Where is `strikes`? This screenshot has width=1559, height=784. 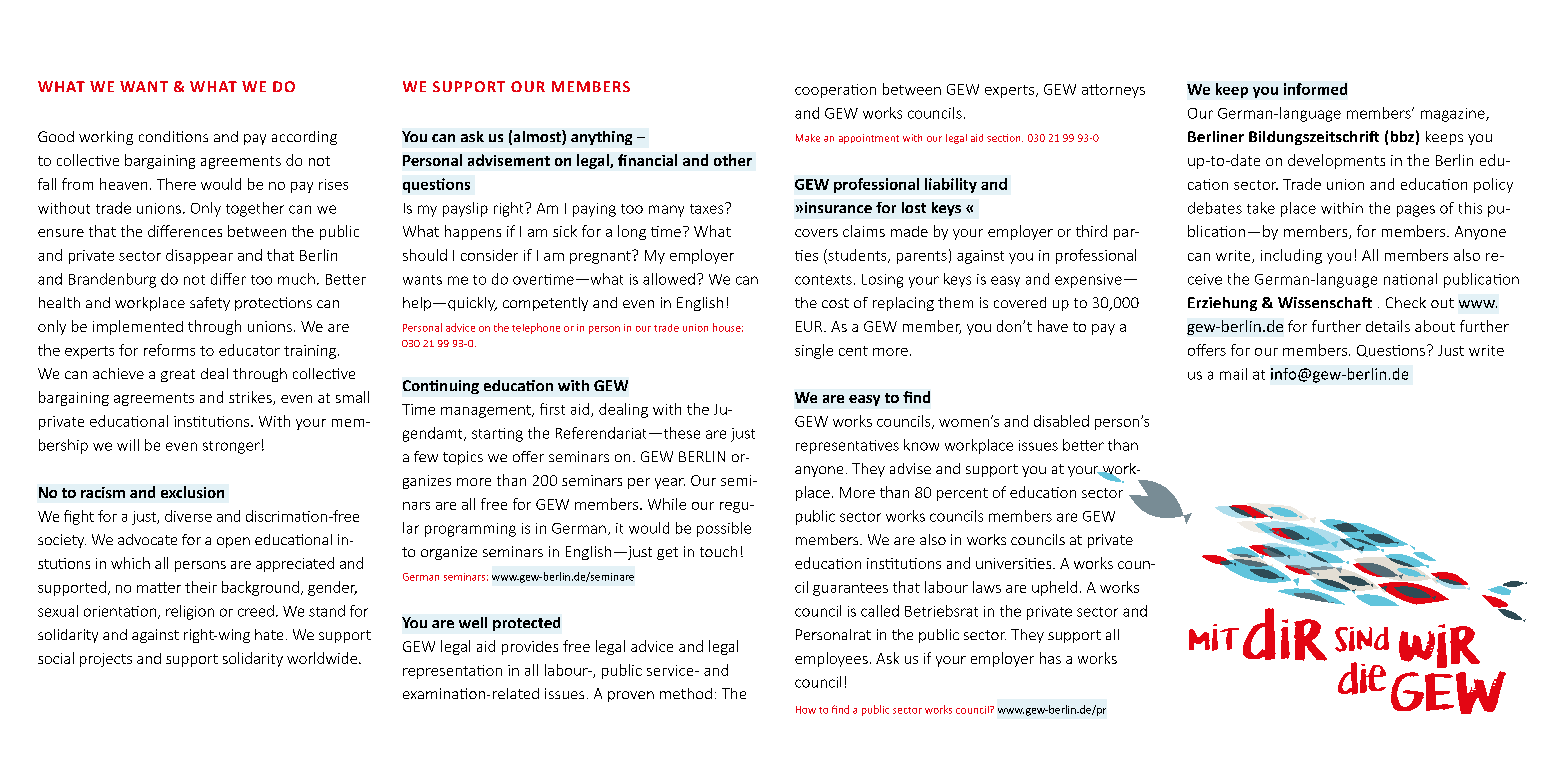 strikes is located at coordinates (251, 398).
